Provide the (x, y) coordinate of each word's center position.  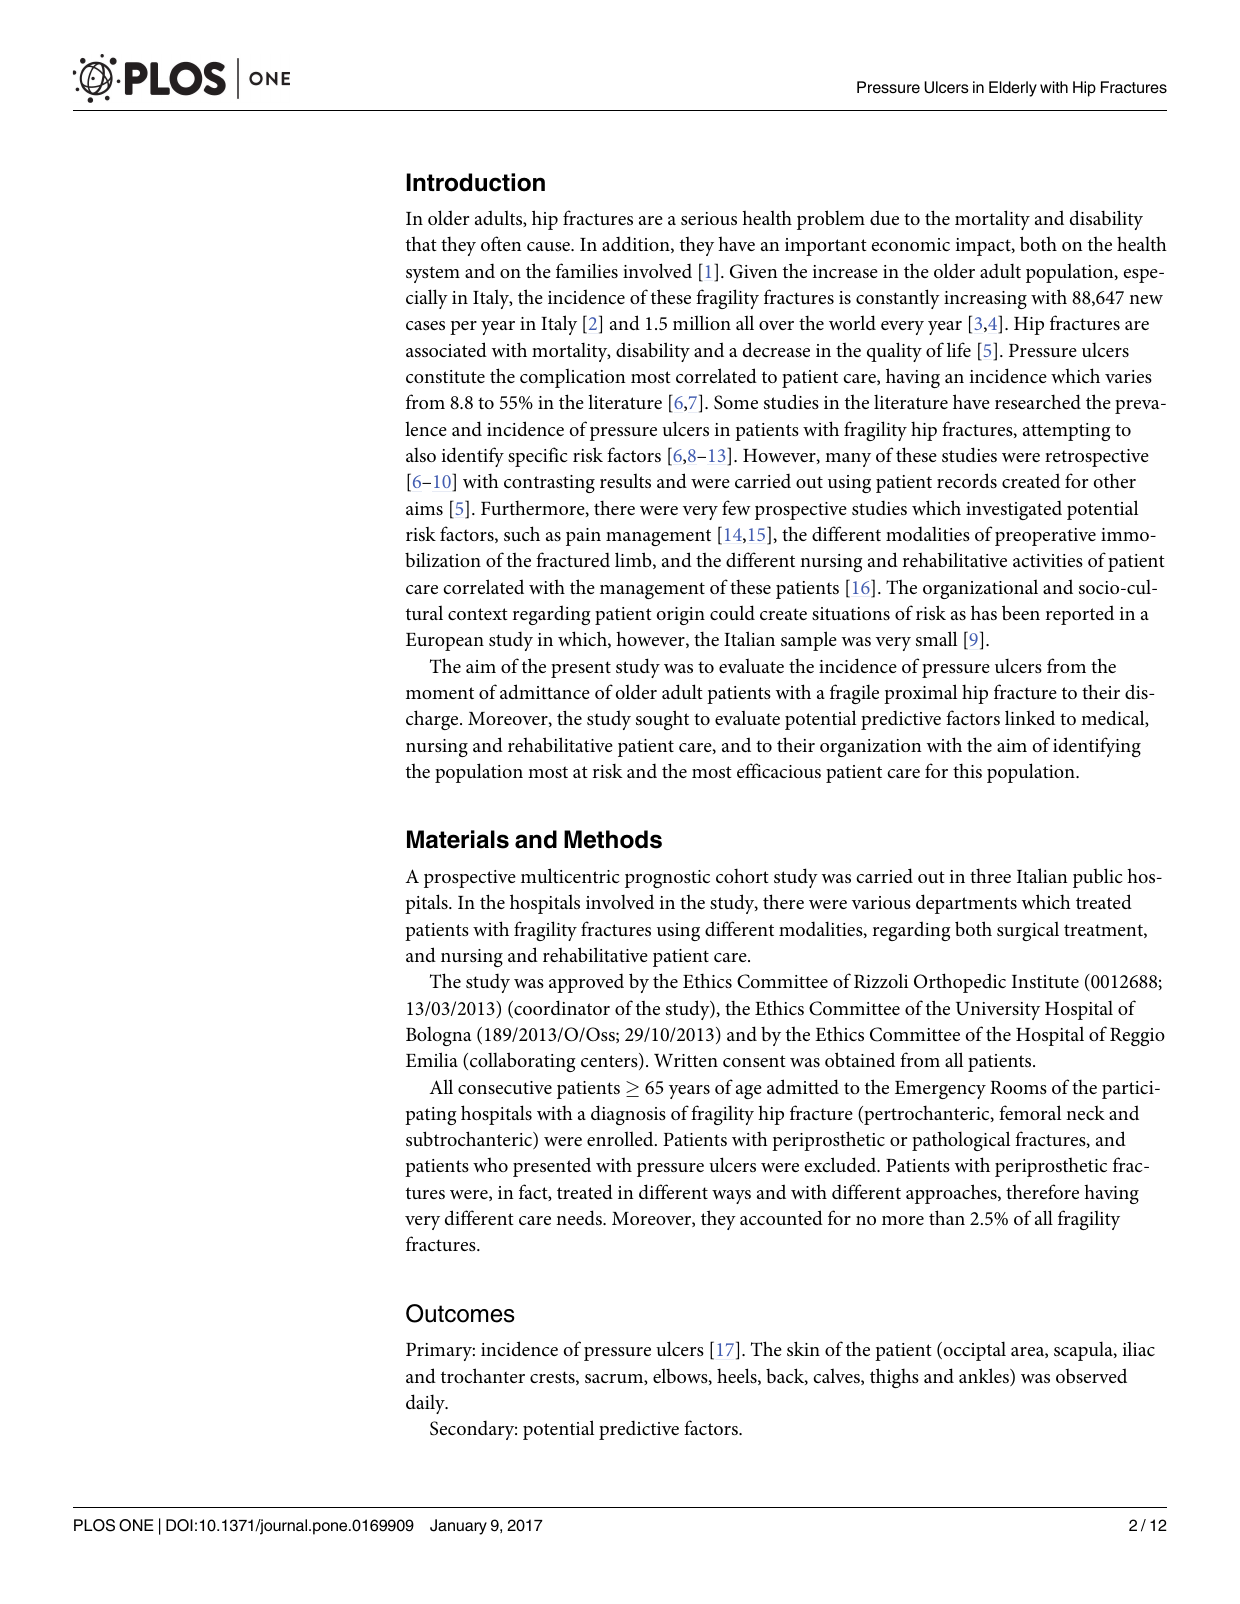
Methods (613, 839)
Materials (458, 839)
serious (709, 218)
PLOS (94, 1525)
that (421, 243)
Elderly (1013, 89)
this (967, 770)
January (458, 1527)
